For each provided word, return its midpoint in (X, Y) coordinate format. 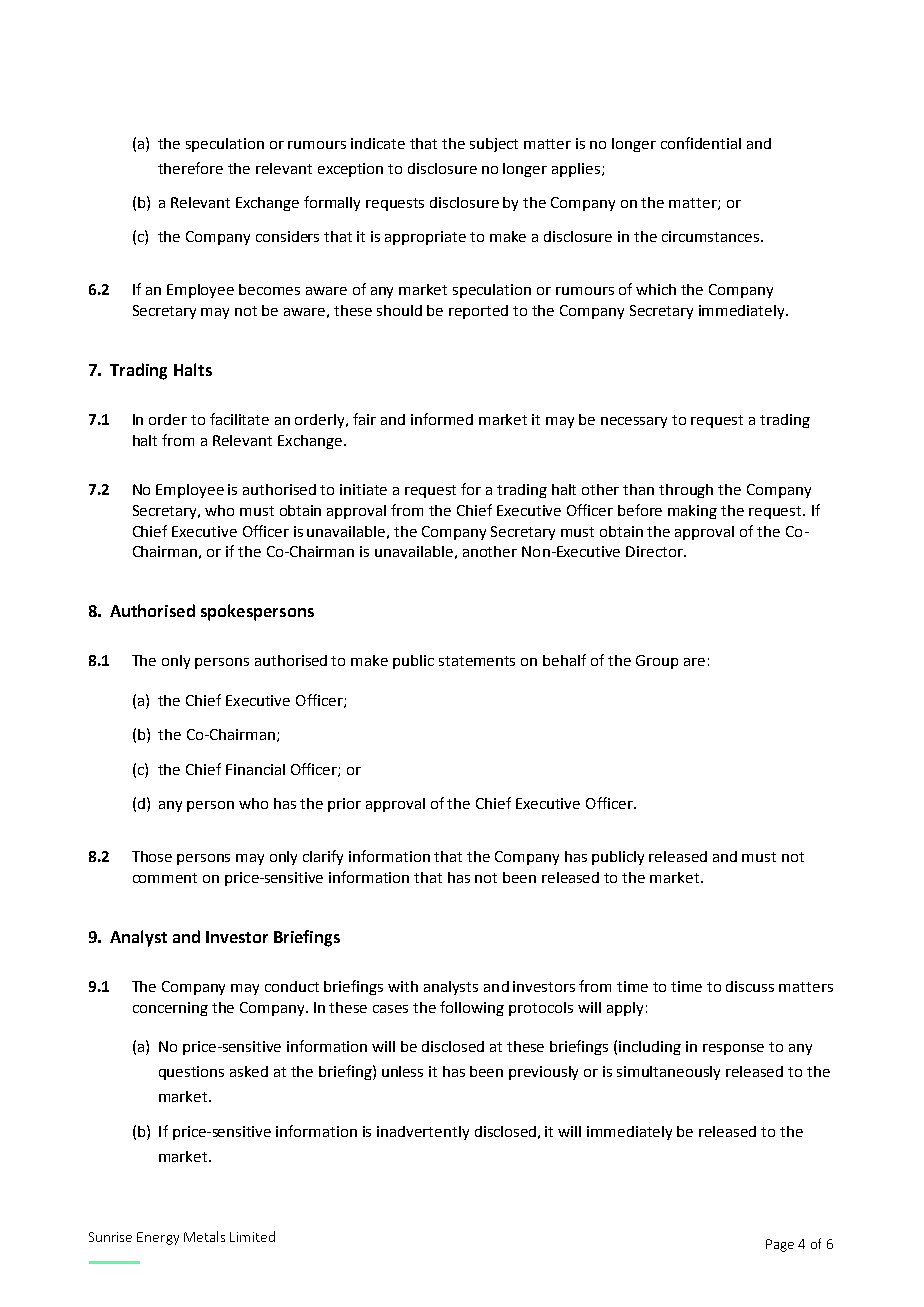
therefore (190, 168)
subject (494, 145)
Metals (204, 1236)
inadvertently (423, 1133)
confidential (701, 143)
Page (780, 1245)
